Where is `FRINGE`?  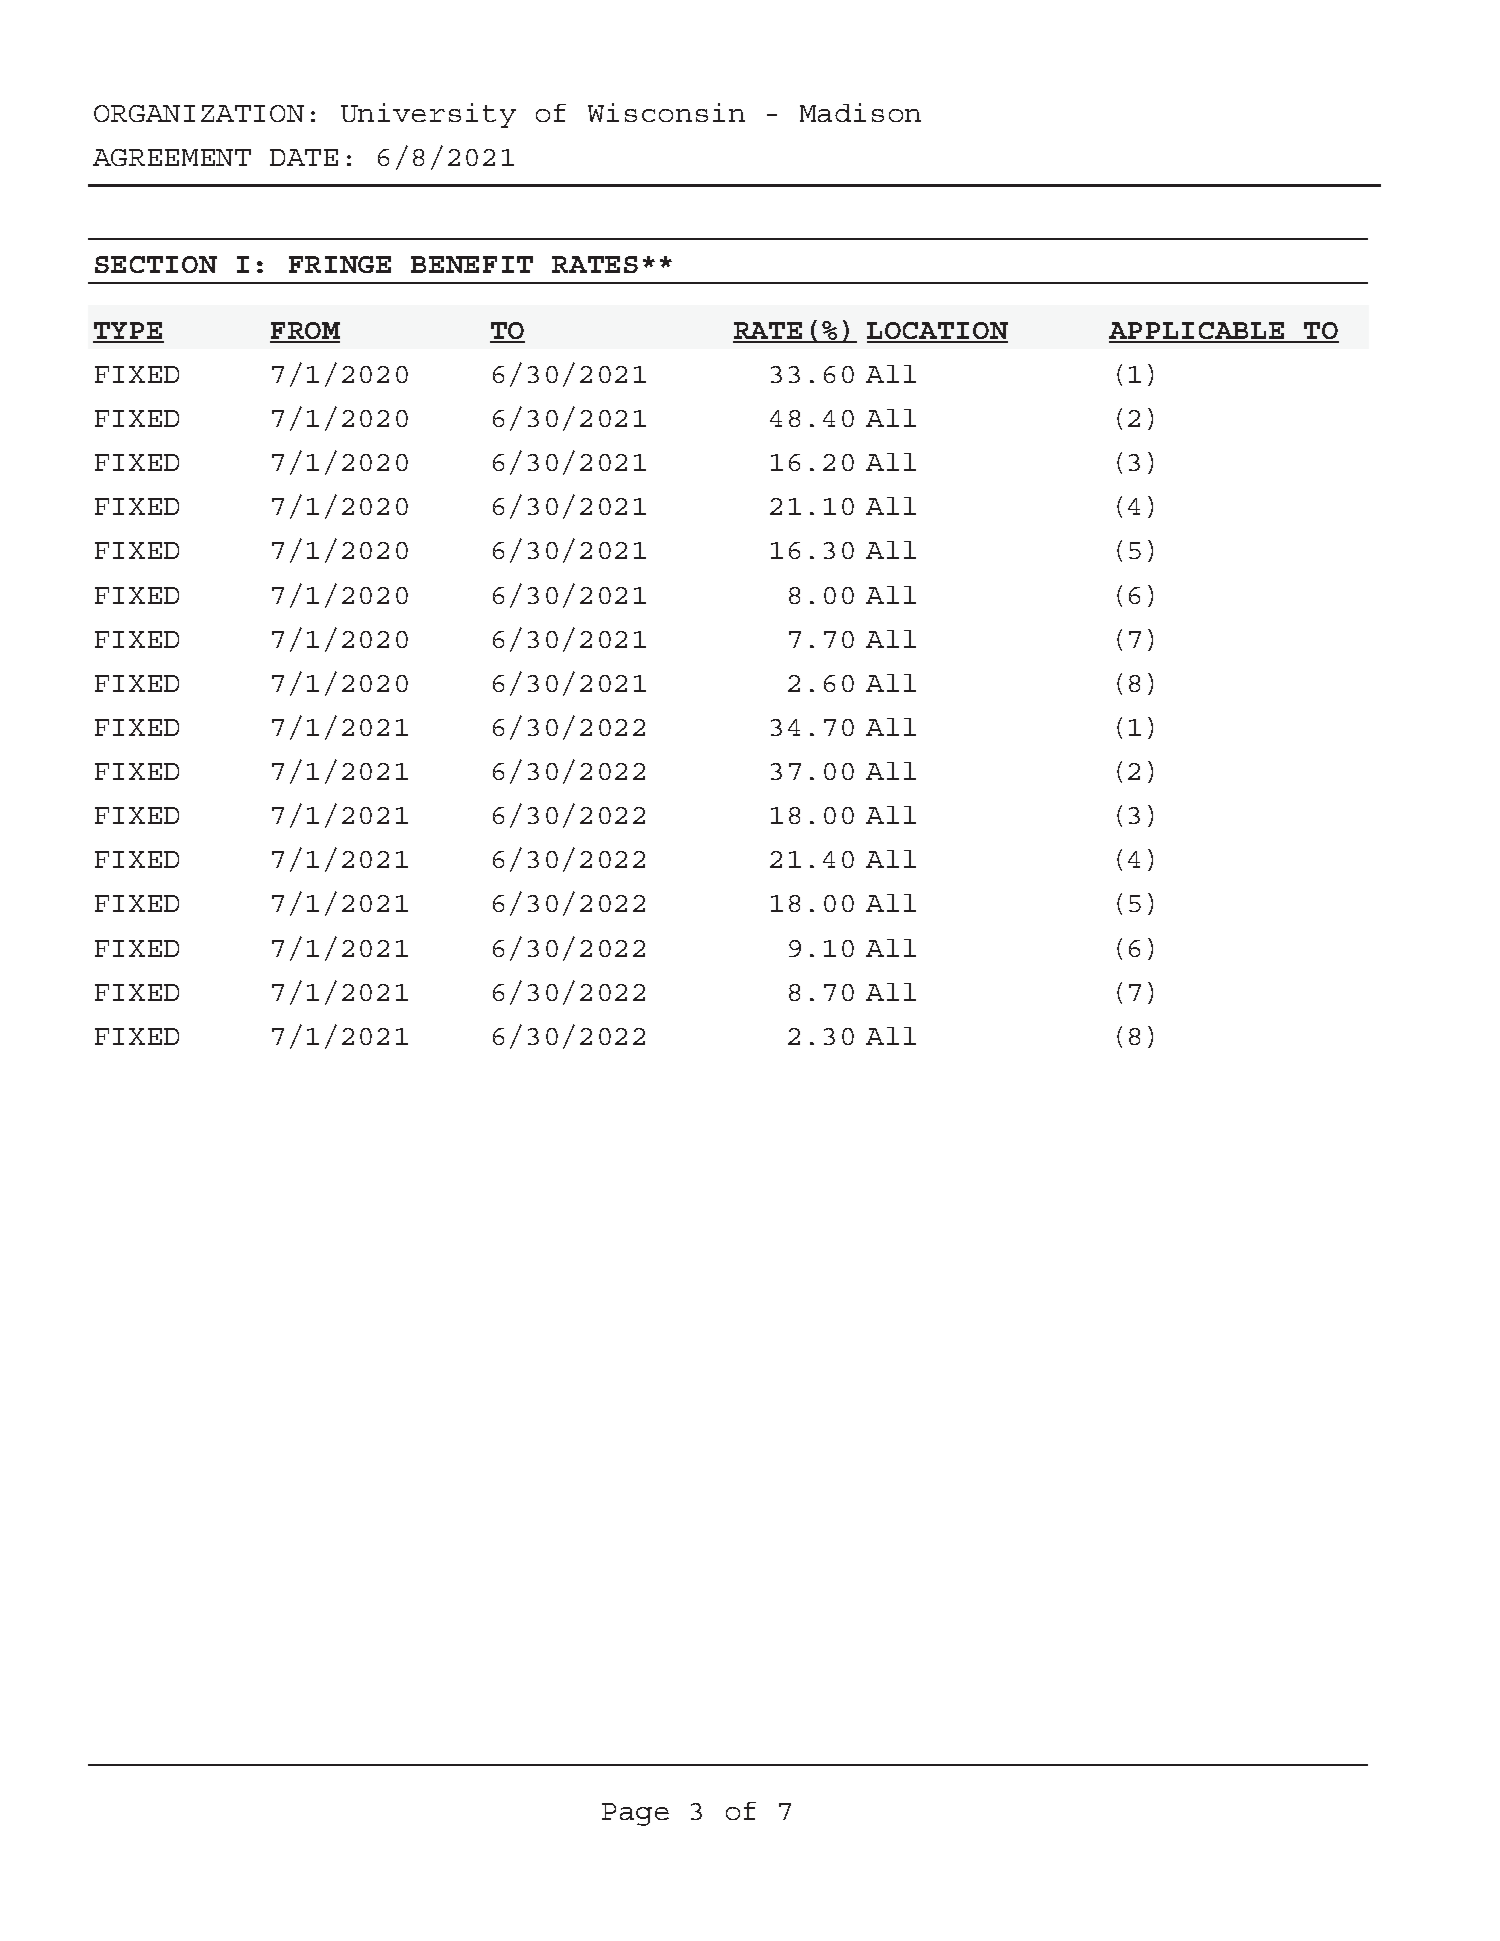
FRINGE is located at coordinates (340, 264).
